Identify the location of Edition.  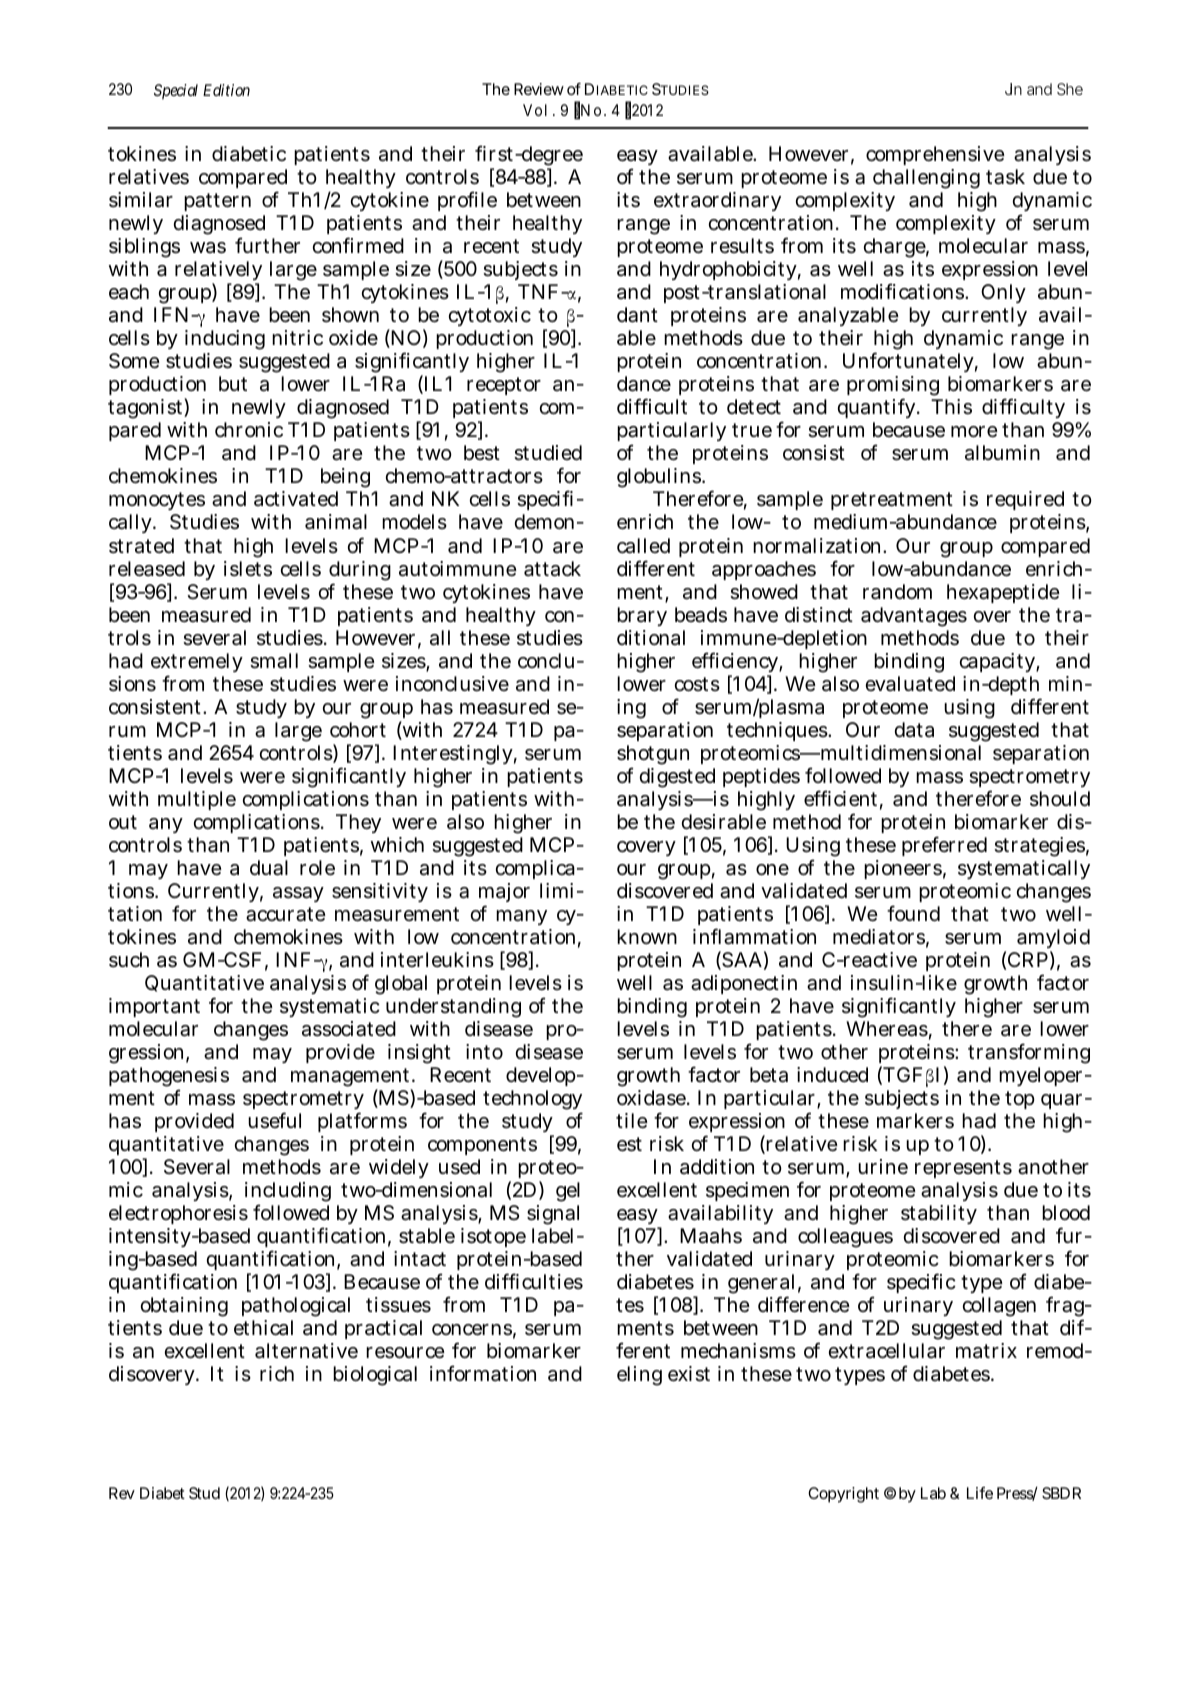
(226, 90).
